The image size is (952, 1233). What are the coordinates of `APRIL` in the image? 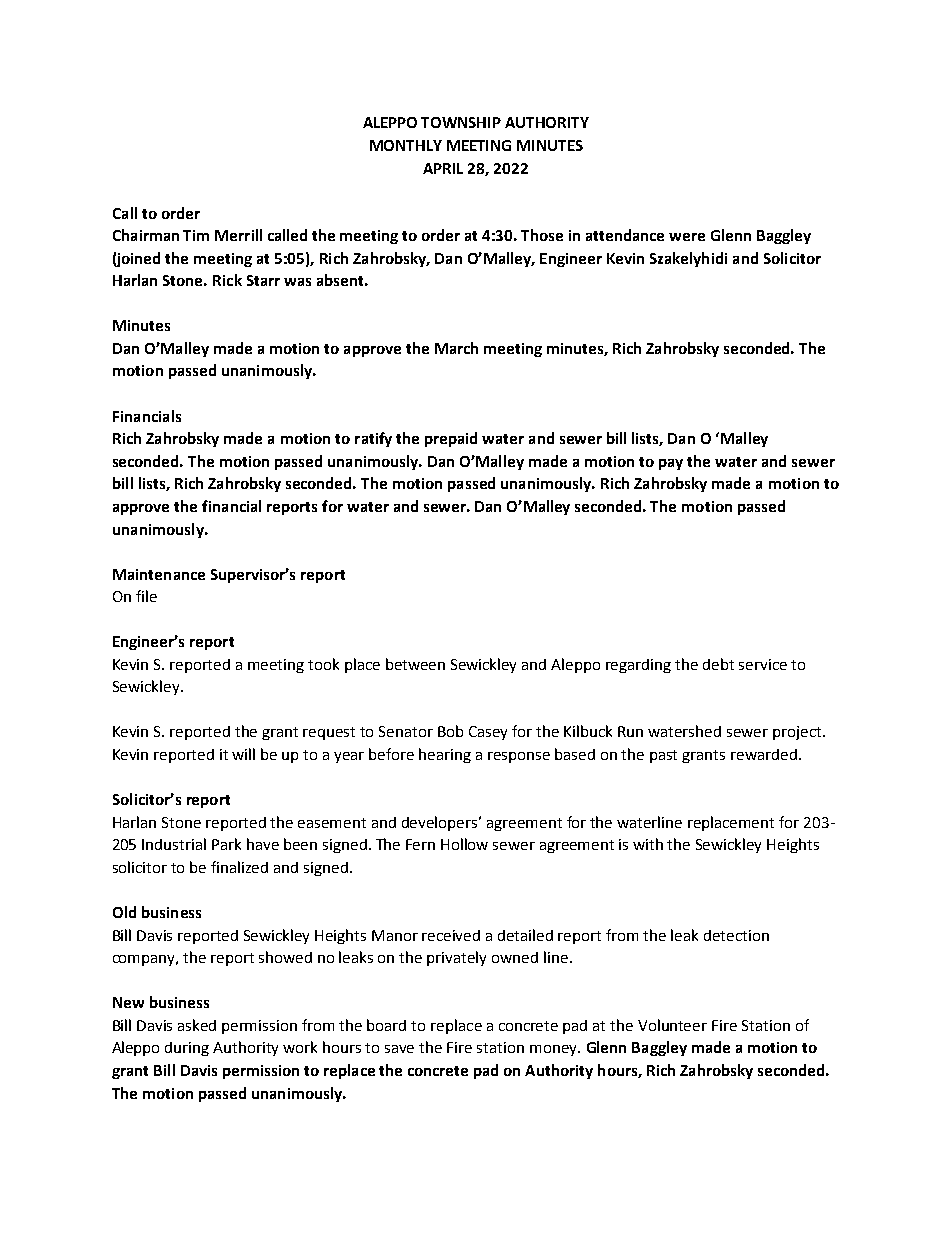 It's located at (443, 168).
